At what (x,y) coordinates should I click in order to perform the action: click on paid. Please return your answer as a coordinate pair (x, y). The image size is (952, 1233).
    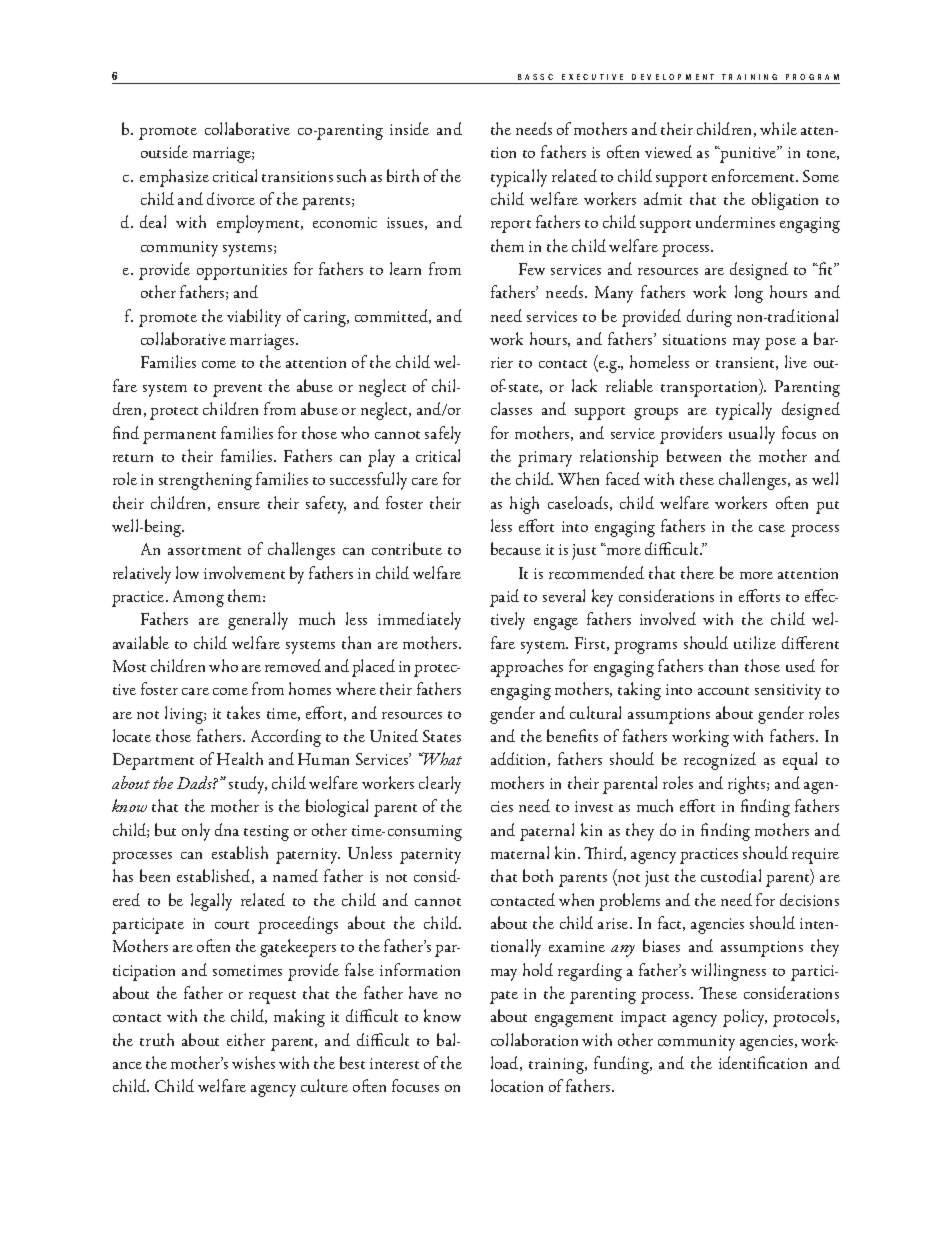
    Looking at the image, I should click on (504, 598).
